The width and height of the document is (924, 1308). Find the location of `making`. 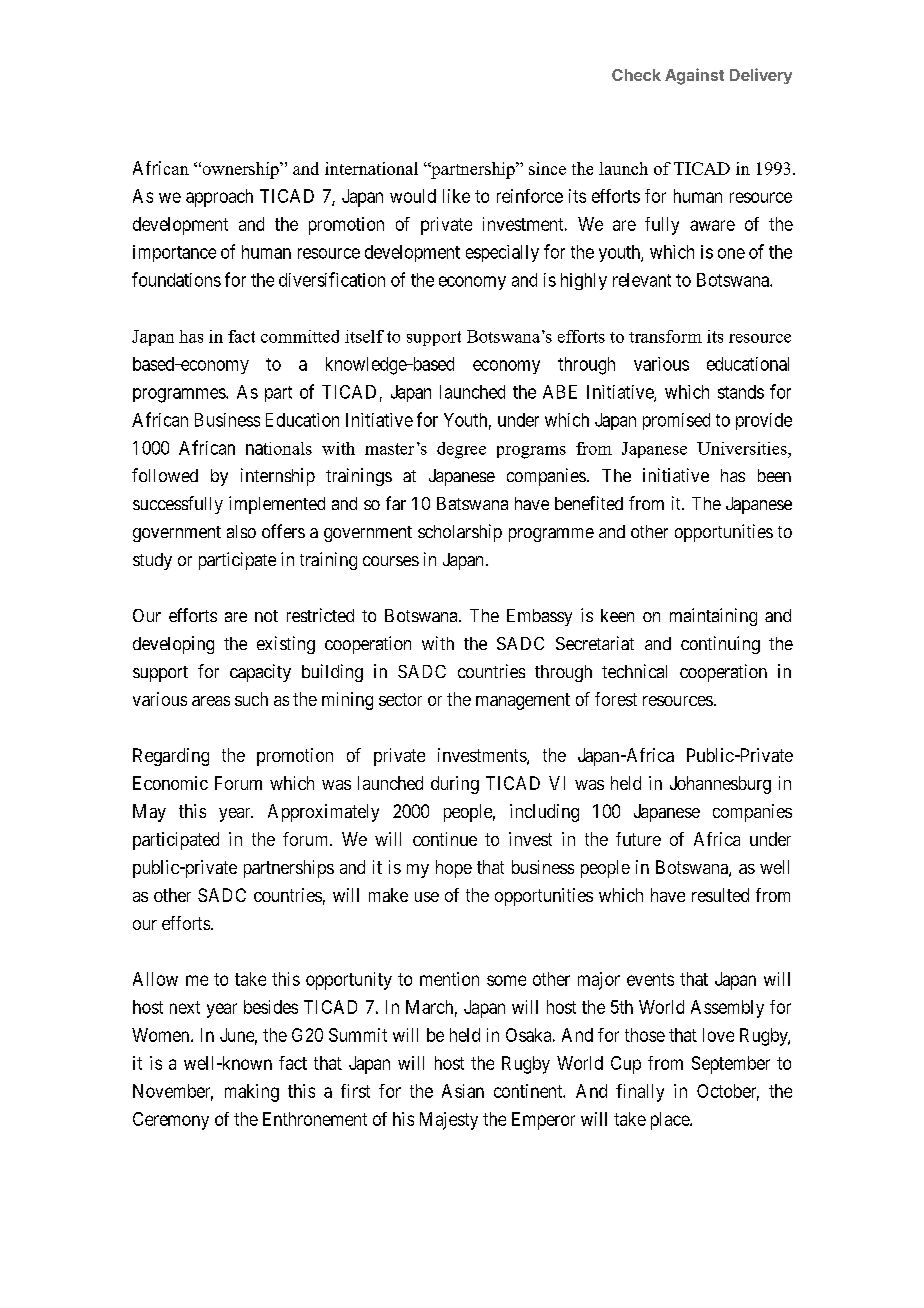

making is located at coordinates (252, 1093).
